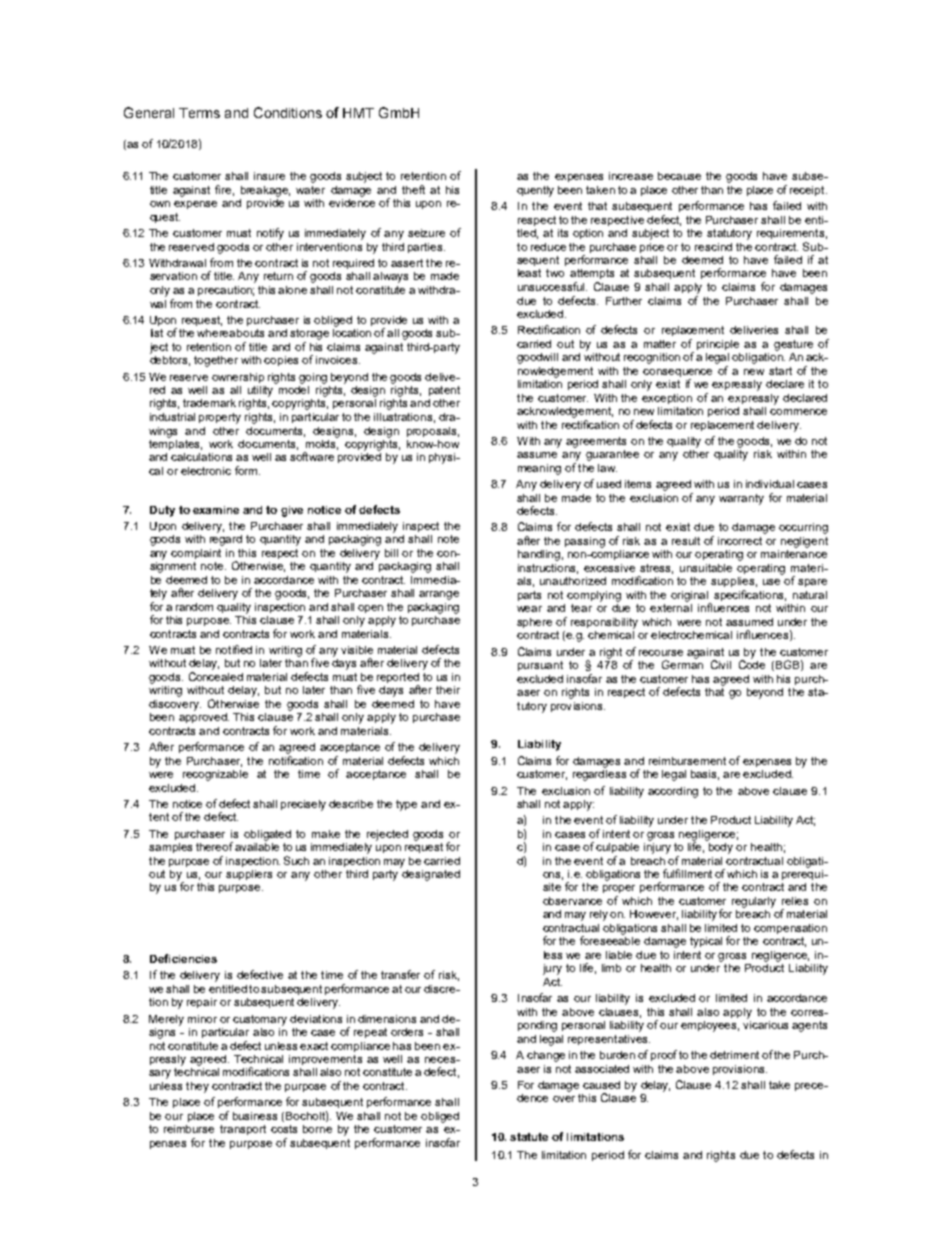 The height and width of the document is (1233, 952). What do you see at coordinates (413, 189) in the document?
I see `theft` at bounding box center [413, 189].
